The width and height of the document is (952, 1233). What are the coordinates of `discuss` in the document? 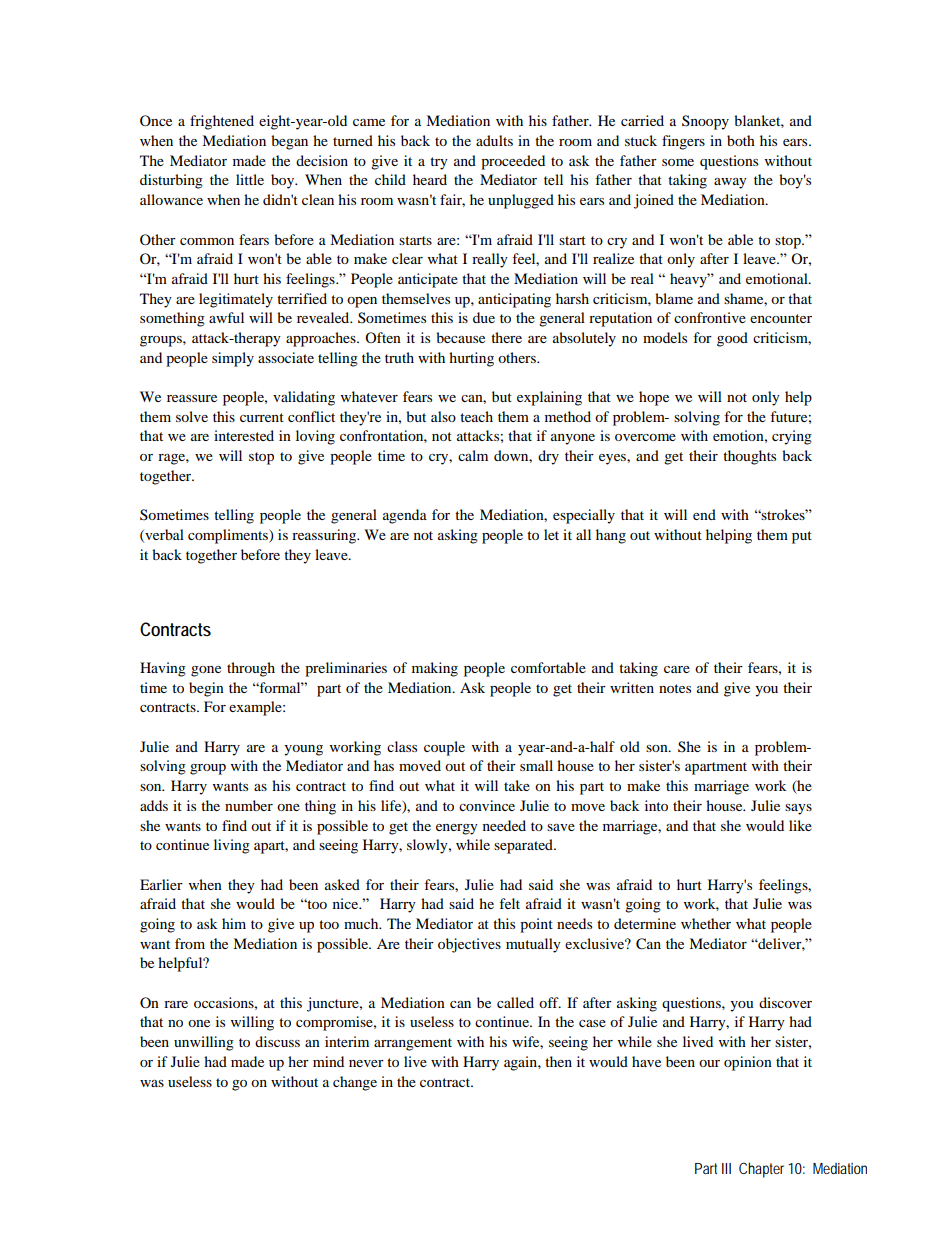 It's located at (277, 1041).
